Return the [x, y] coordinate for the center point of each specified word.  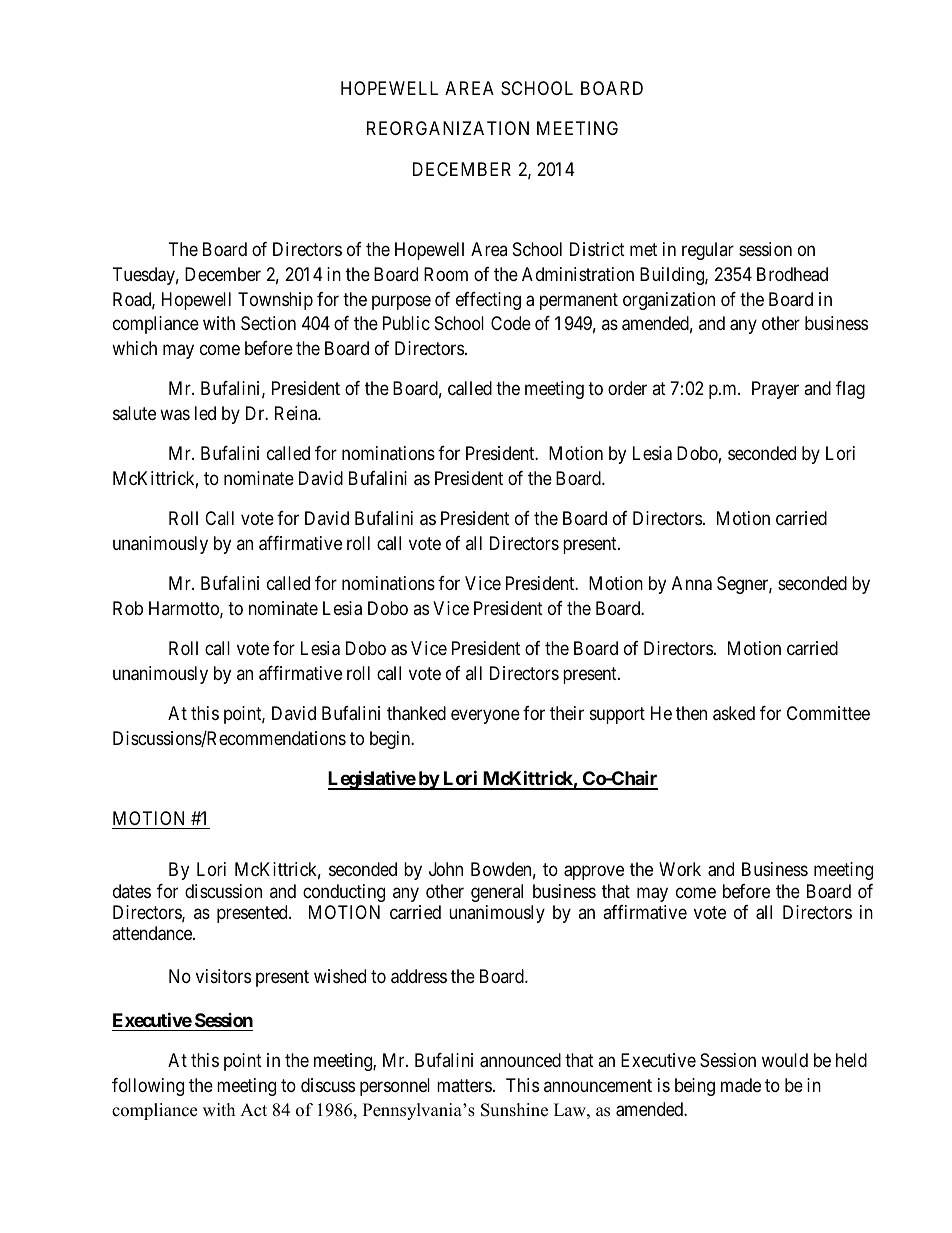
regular [708, 251]
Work [680, 869]
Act [253, 1110]
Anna [692, 583]
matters [464, 1085]
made [741, 1085]
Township [275, 301]
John [446, 869]
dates [132, 891]
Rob [128, 608]
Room [446, 274]
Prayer [775, 390]
